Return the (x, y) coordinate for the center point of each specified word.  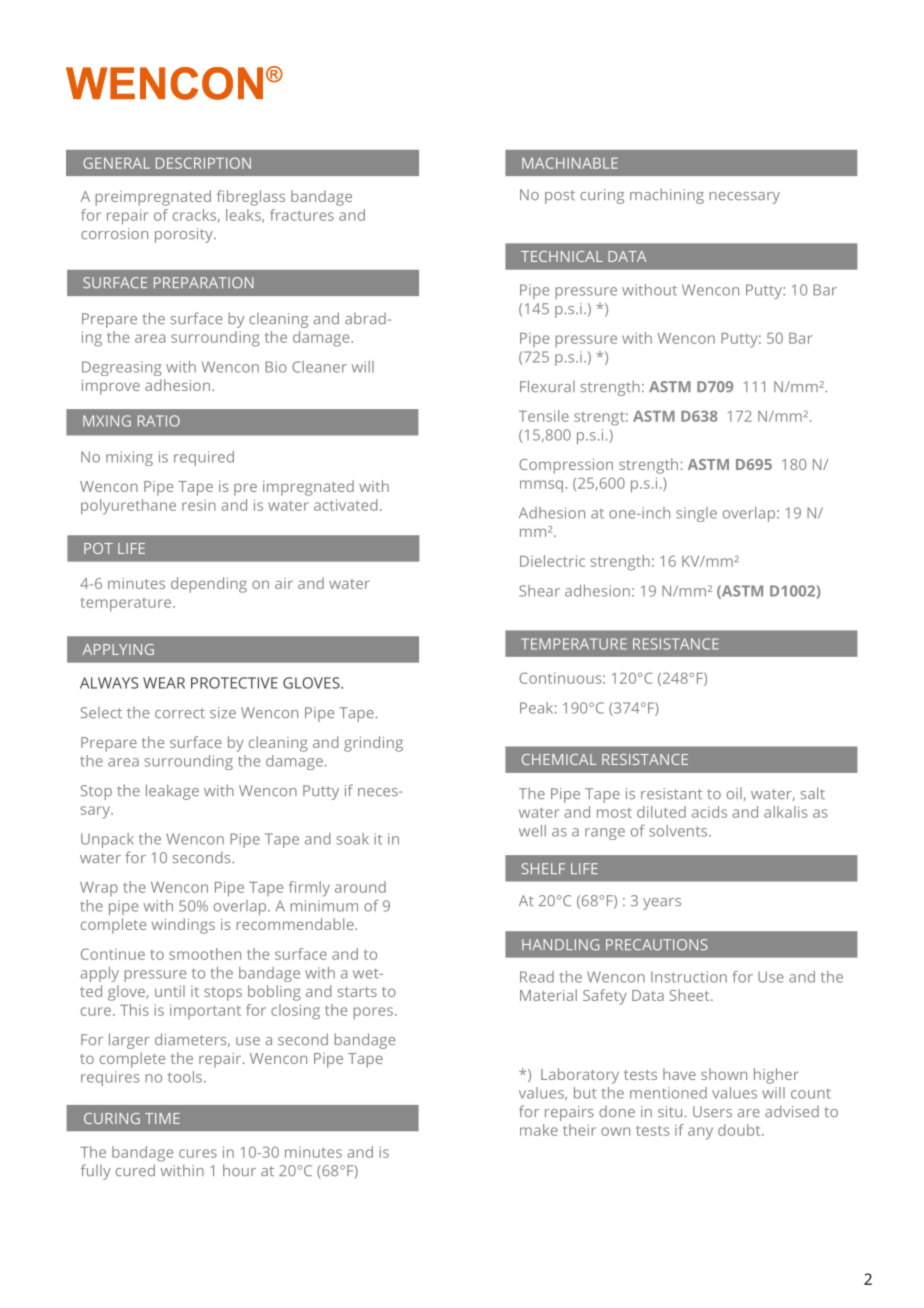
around (360, 887)
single (696, 514)
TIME (162, 1118)
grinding (373, 744)
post (560, 197)
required (204, 458)
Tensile (544, 416)
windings (183, 926)
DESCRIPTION (203, 163)
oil (734, 793)
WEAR (164, 683)
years (662, 904)
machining (667, 196)
